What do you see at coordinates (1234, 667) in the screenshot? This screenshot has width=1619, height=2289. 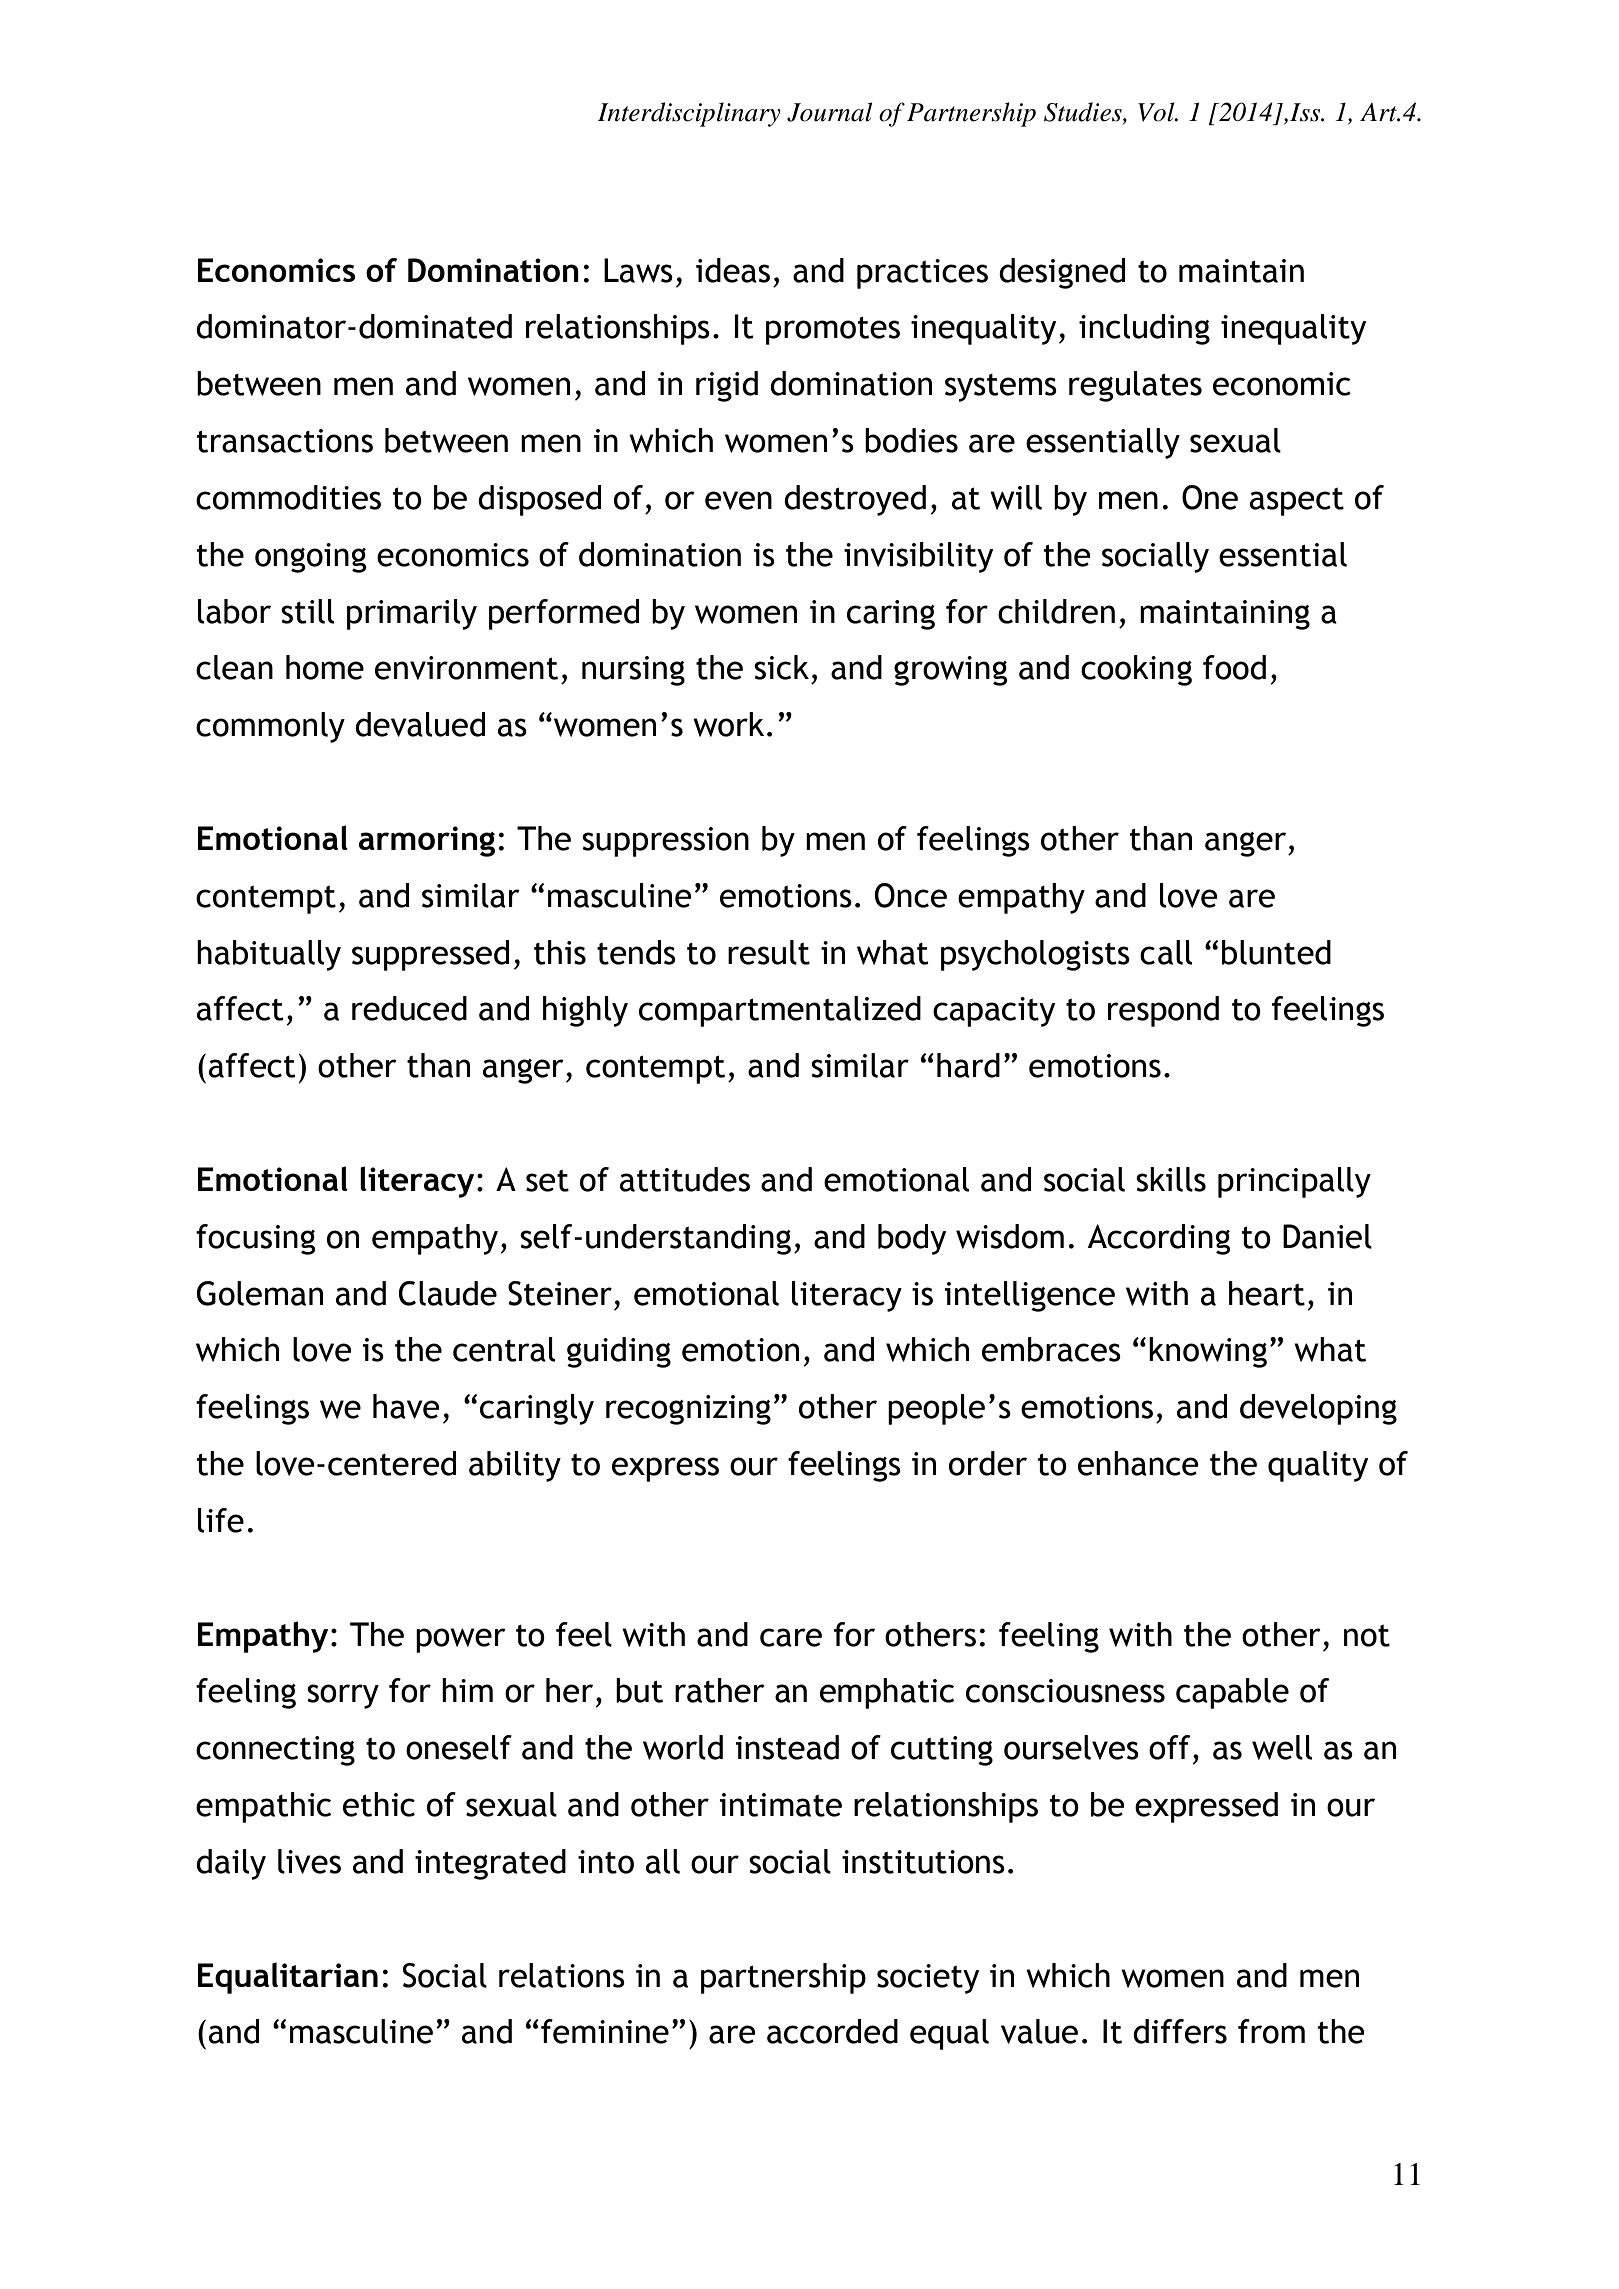 I see `food` at bounding box center [1234, 667].
